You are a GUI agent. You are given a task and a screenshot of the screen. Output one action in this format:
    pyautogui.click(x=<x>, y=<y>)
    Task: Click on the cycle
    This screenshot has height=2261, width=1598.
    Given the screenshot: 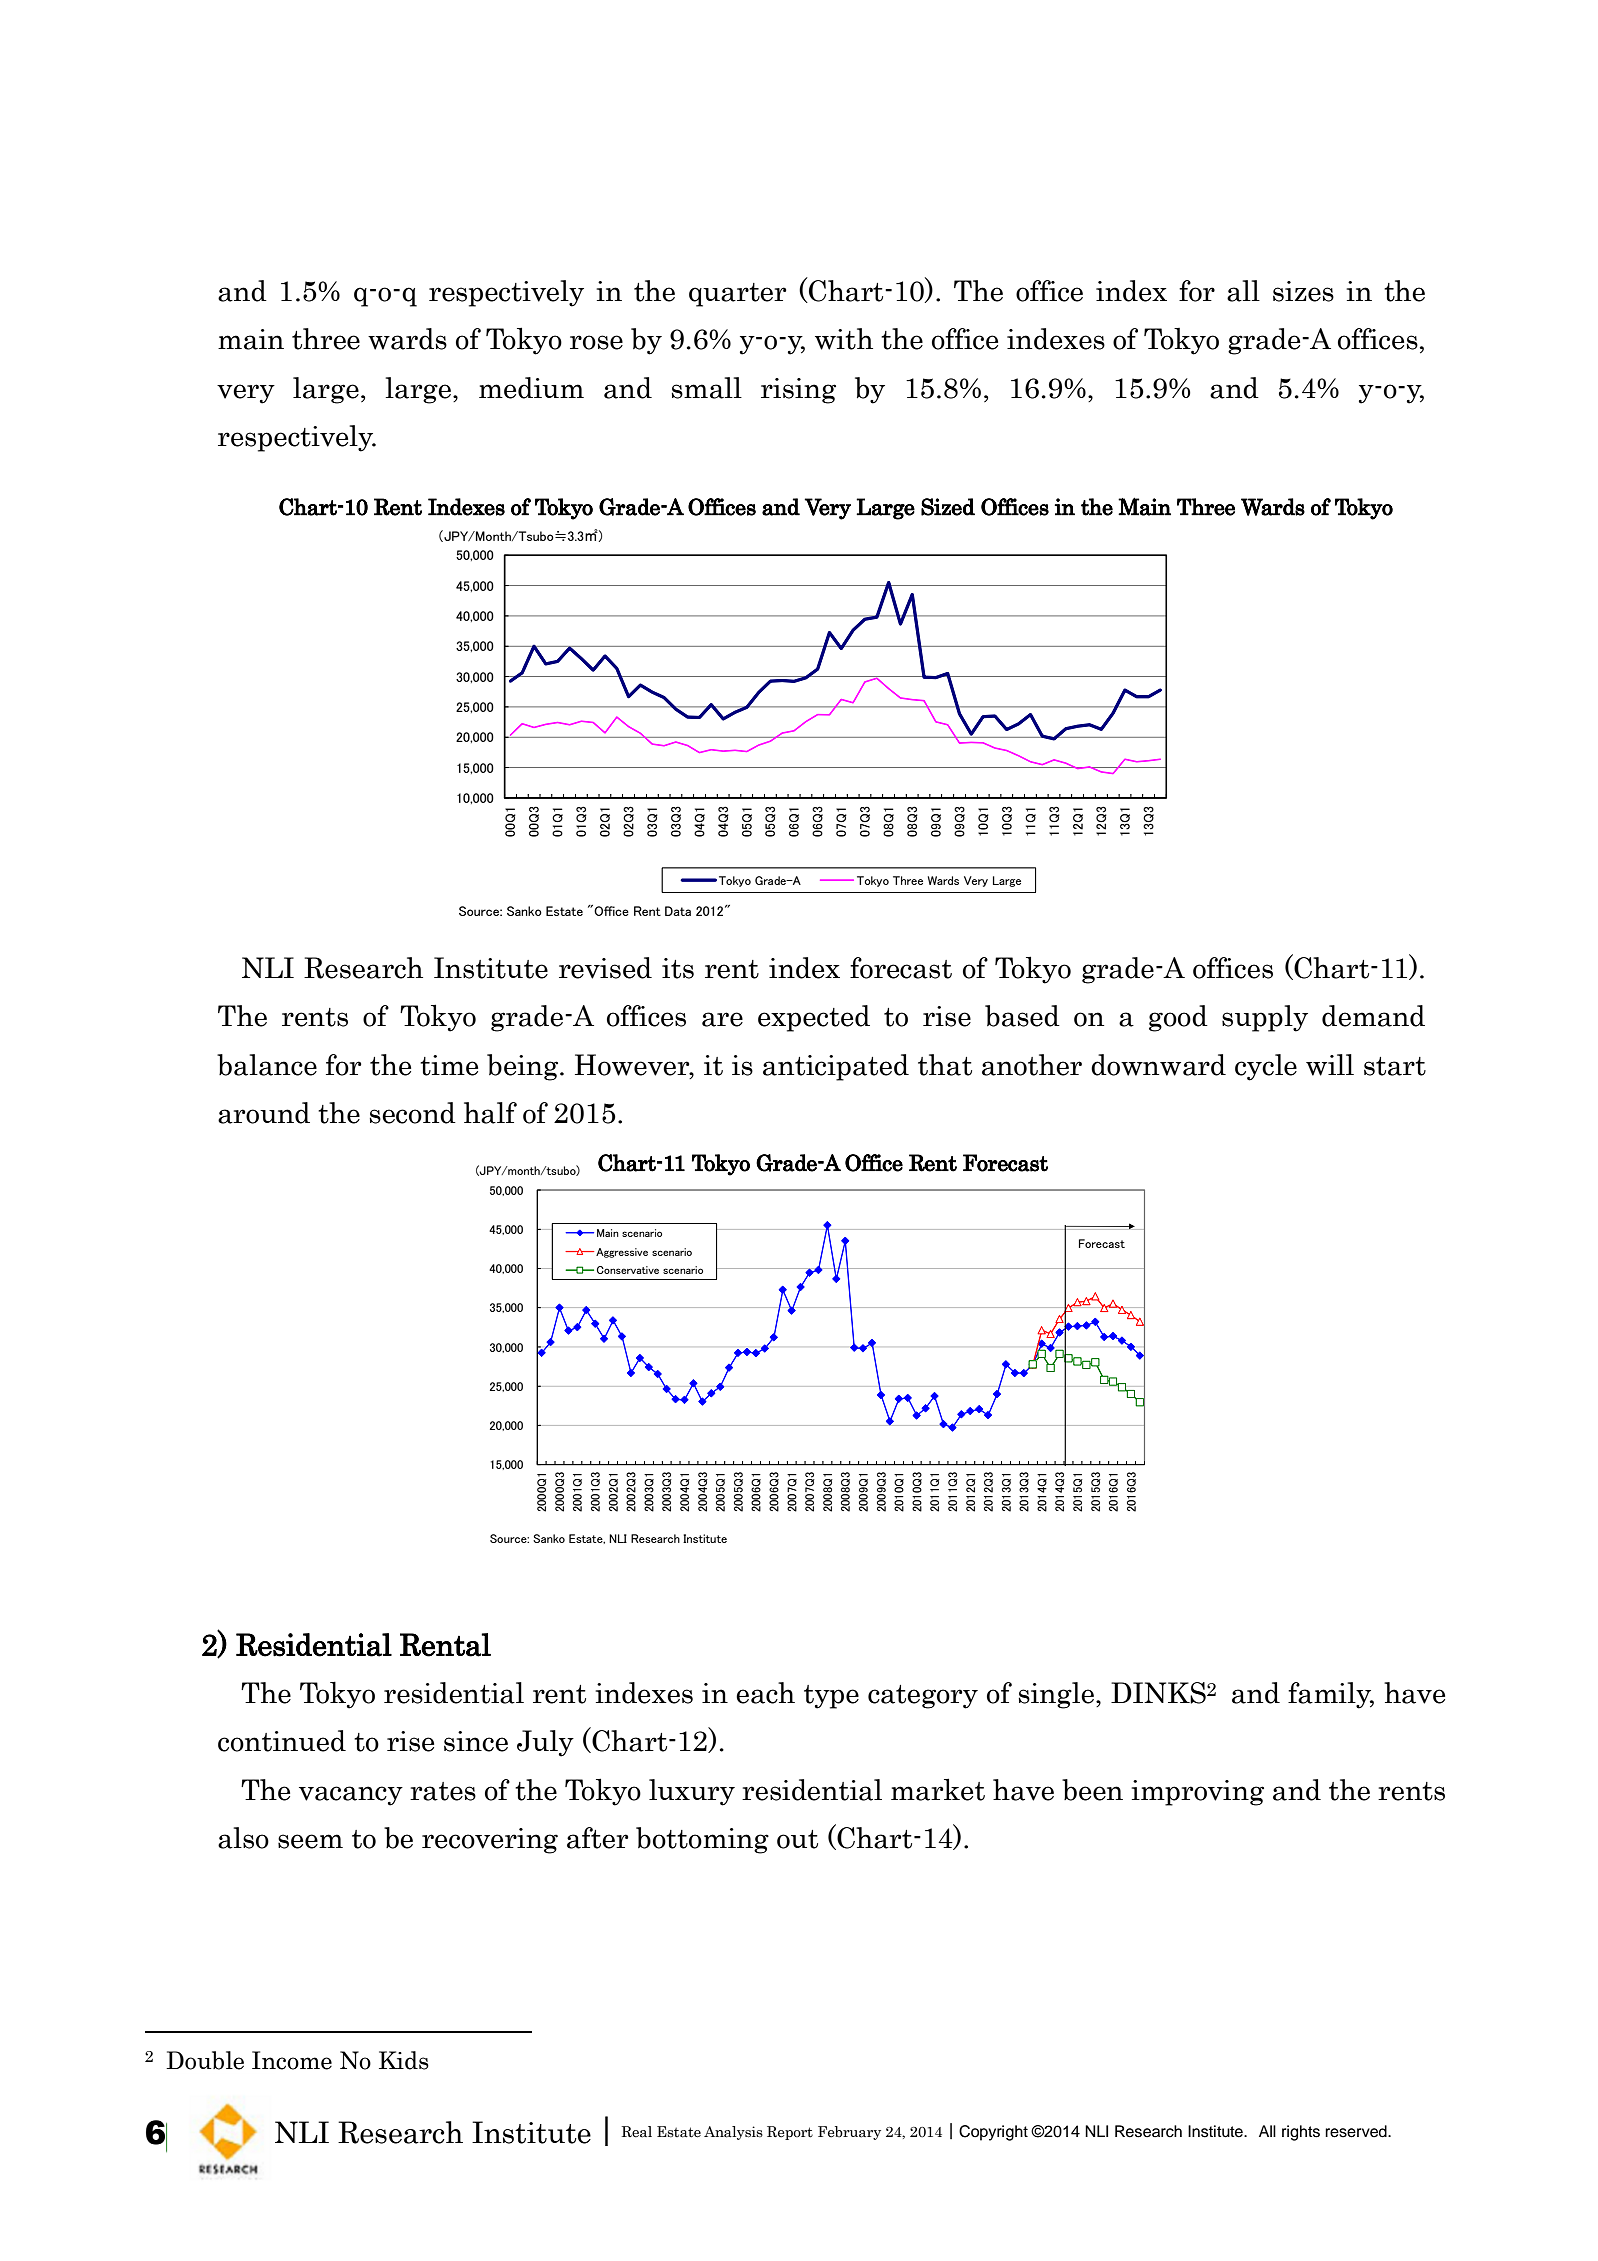 What is the action you would take?
    pyautogui.click(x=1266, y=1067)
